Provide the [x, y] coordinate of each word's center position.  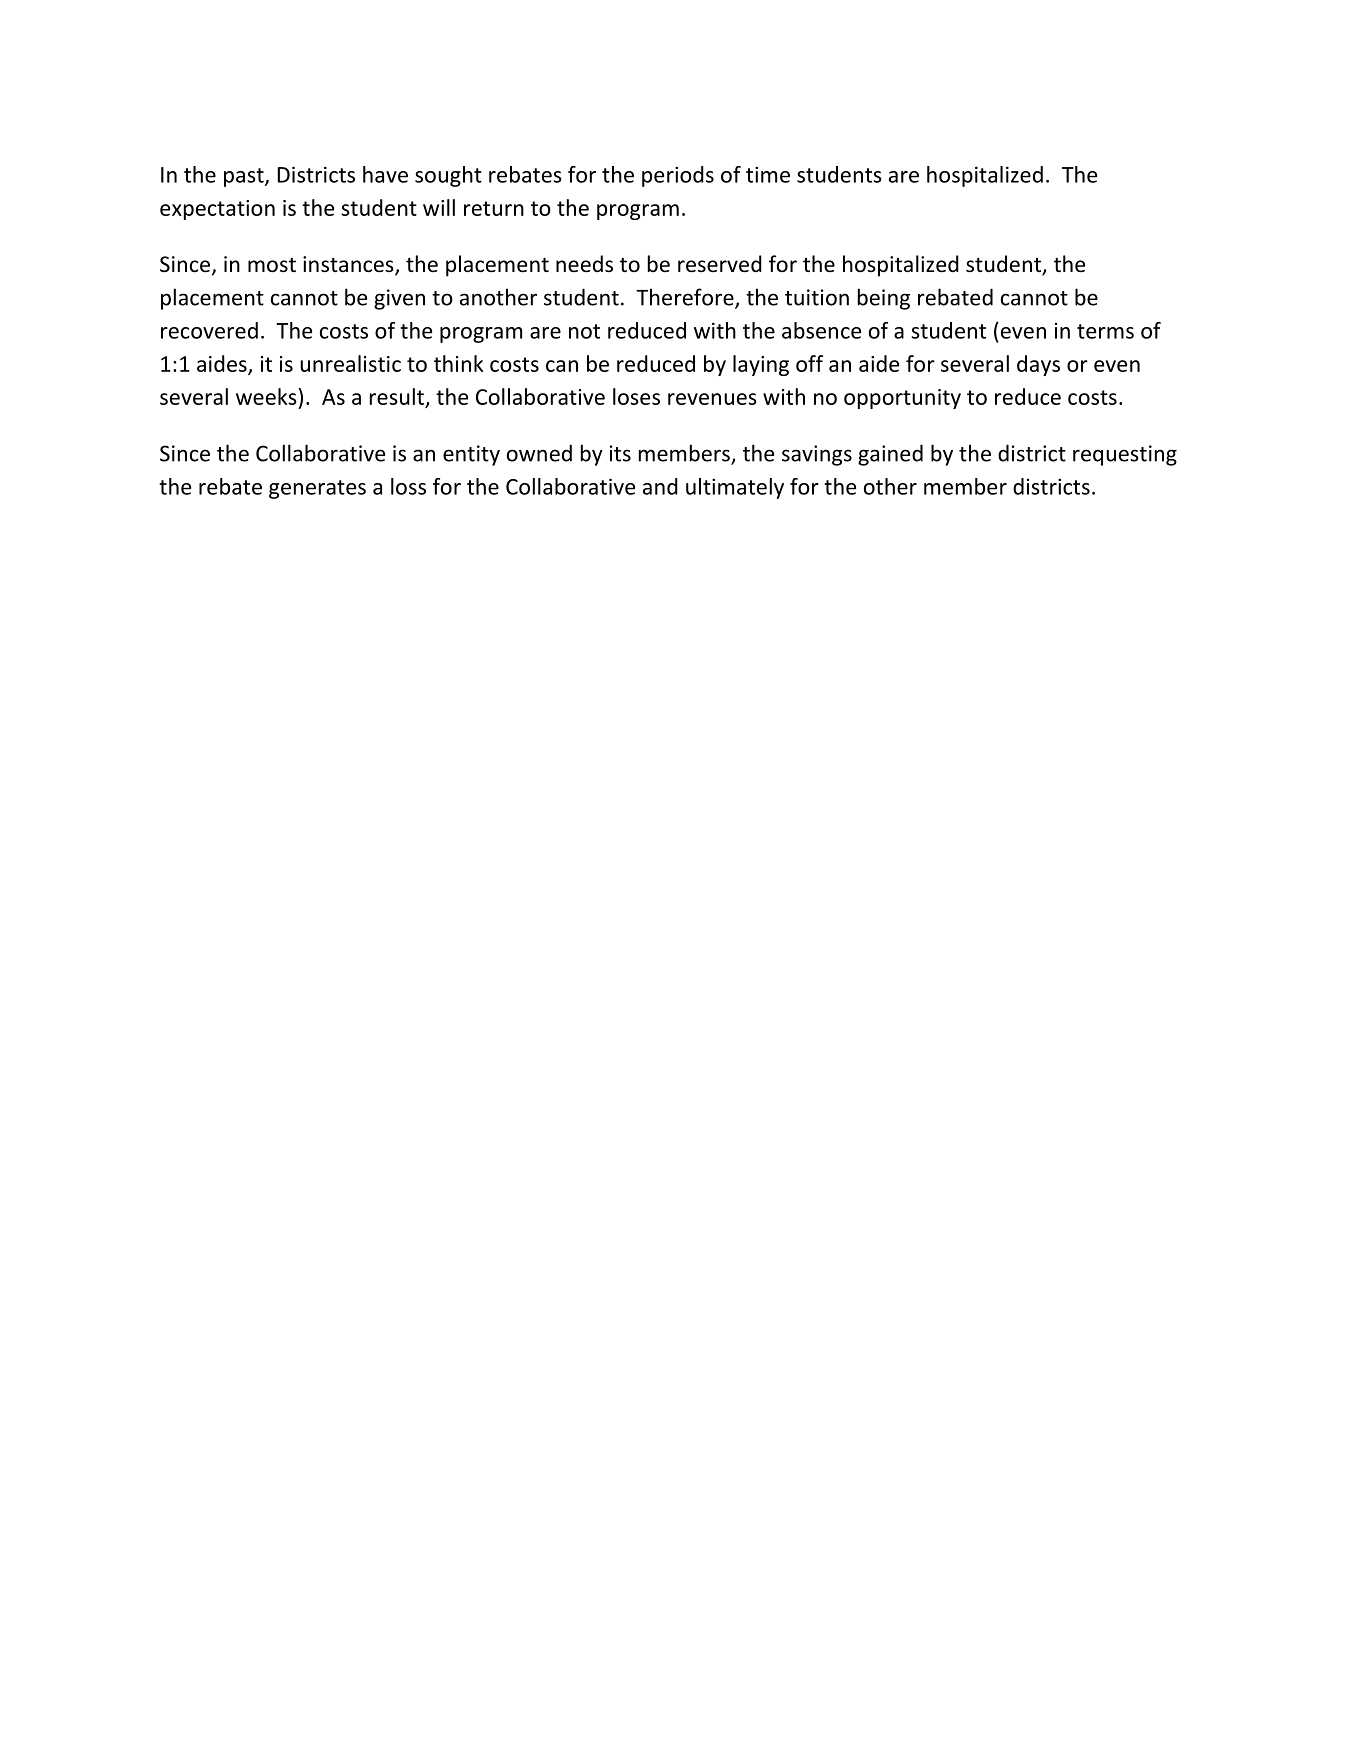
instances [349, 265]
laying [761, 365]
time [768, 174]
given [399, 299]
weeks [266, 396]
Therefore [686, 298]
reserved [720, 264]
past [245, 177]
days [1038, 365]
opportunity [902, 399]
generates [317, 489]
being [884, 299]
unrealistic [350, 363]
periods [678, 176]
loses [636, 396]
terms [1105, 331]
